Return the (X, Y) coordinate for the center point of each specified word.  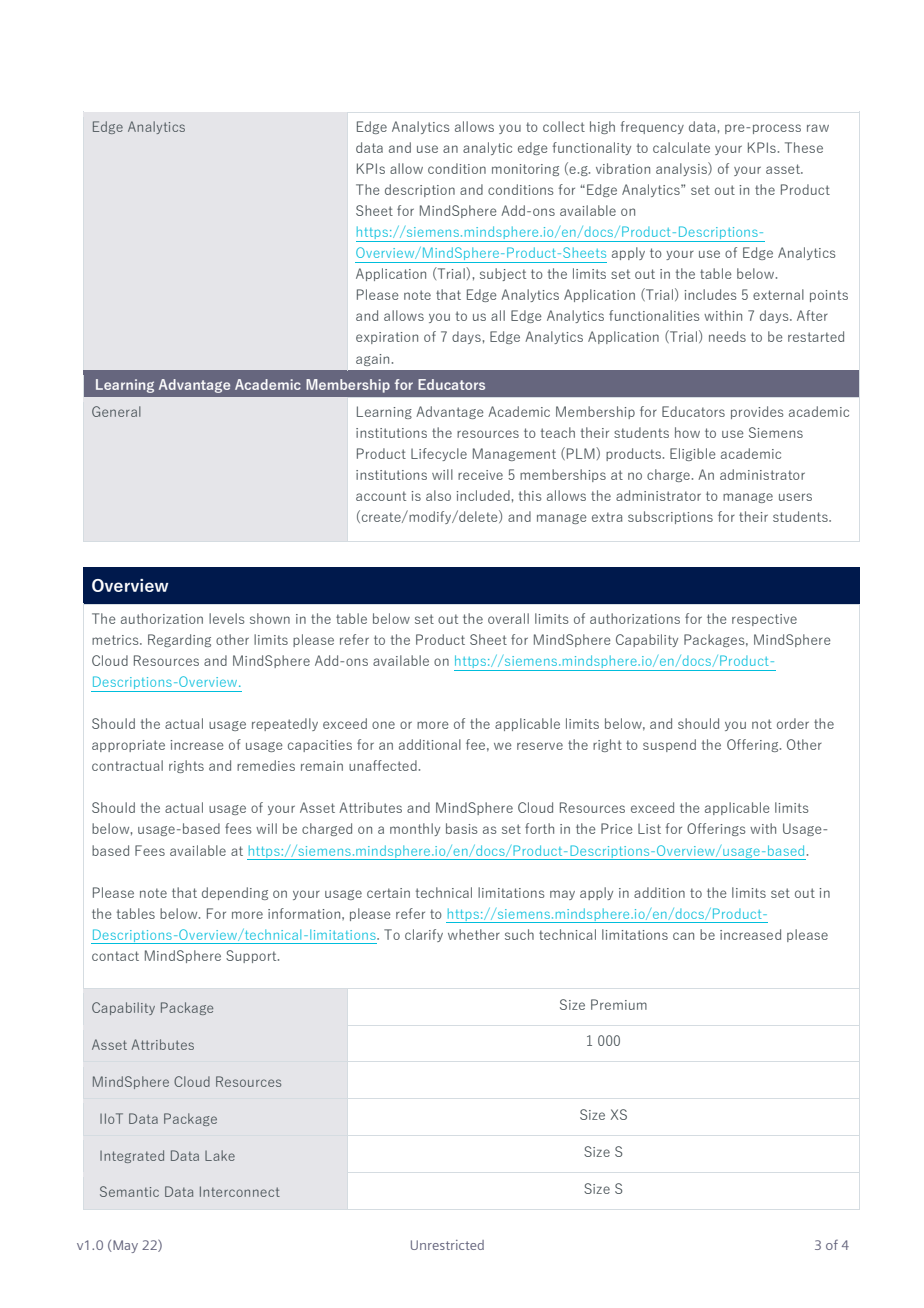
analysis (682, 169)
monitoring (525, 170)
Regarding (179, 640)
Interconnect (240, 1191)
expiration (387, 338)
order (793, 723)
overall (508, 618)
